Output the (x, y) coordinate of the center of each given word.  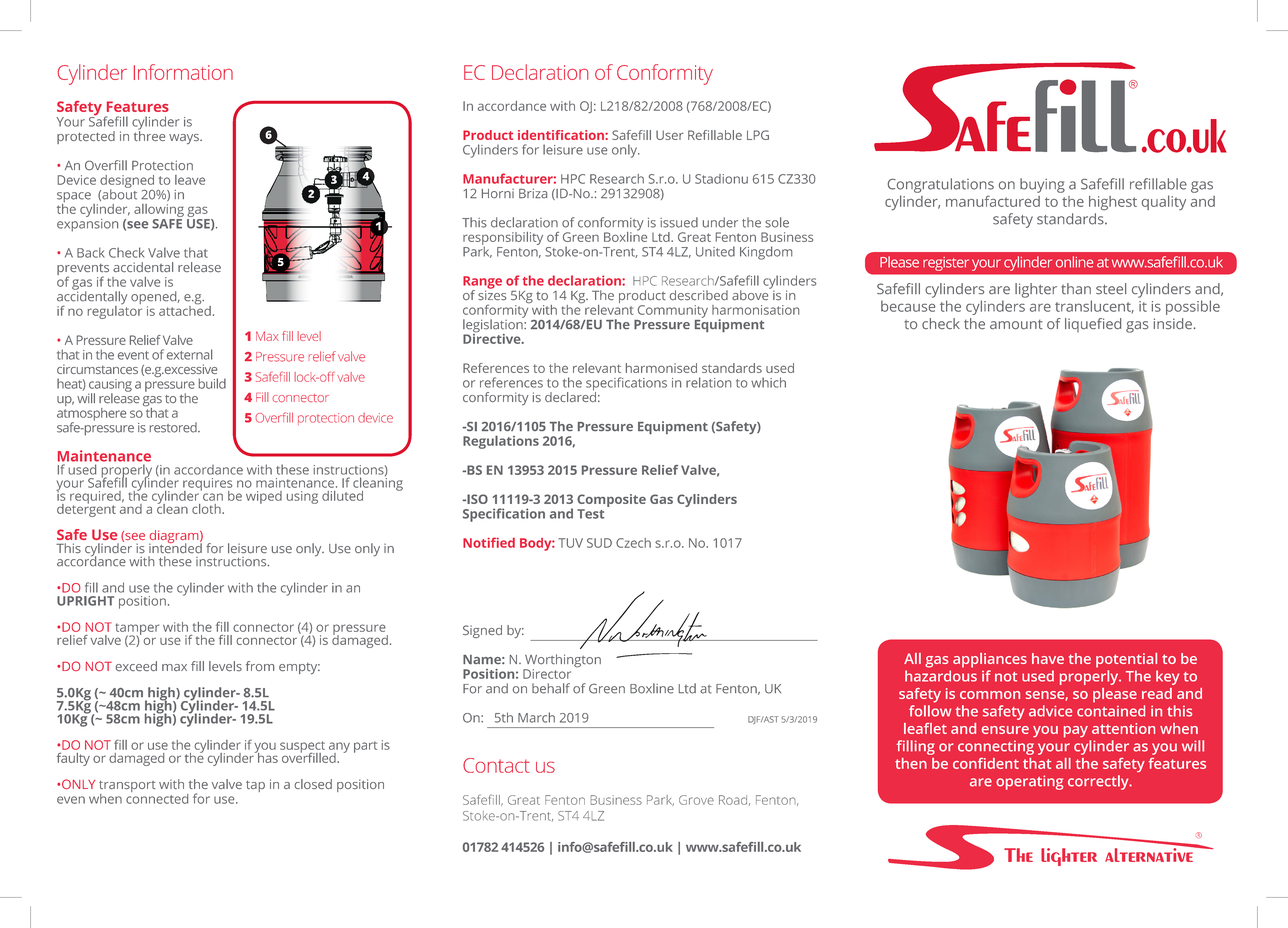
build (212, 383)
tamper (137, 630)
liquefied (1093, 325)
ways (185, 139)
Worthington (562, 662)
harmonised (661, 368)
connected (157, 797)
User (670, 135)
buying (1042, 185)
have (1048, 658)
